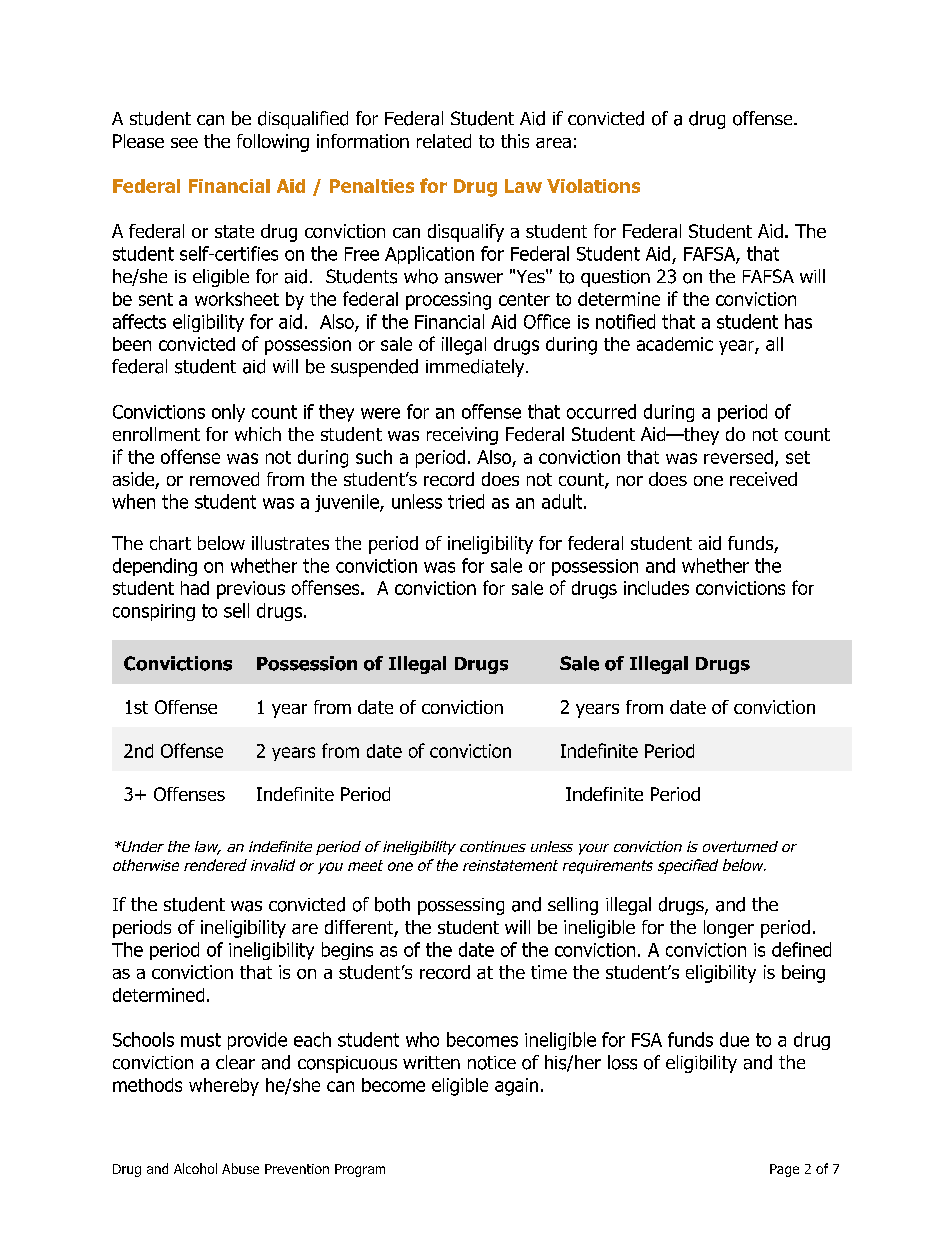  Describe the element at coordinates (184, 143) in the screenshot. I see `see` at that location.
